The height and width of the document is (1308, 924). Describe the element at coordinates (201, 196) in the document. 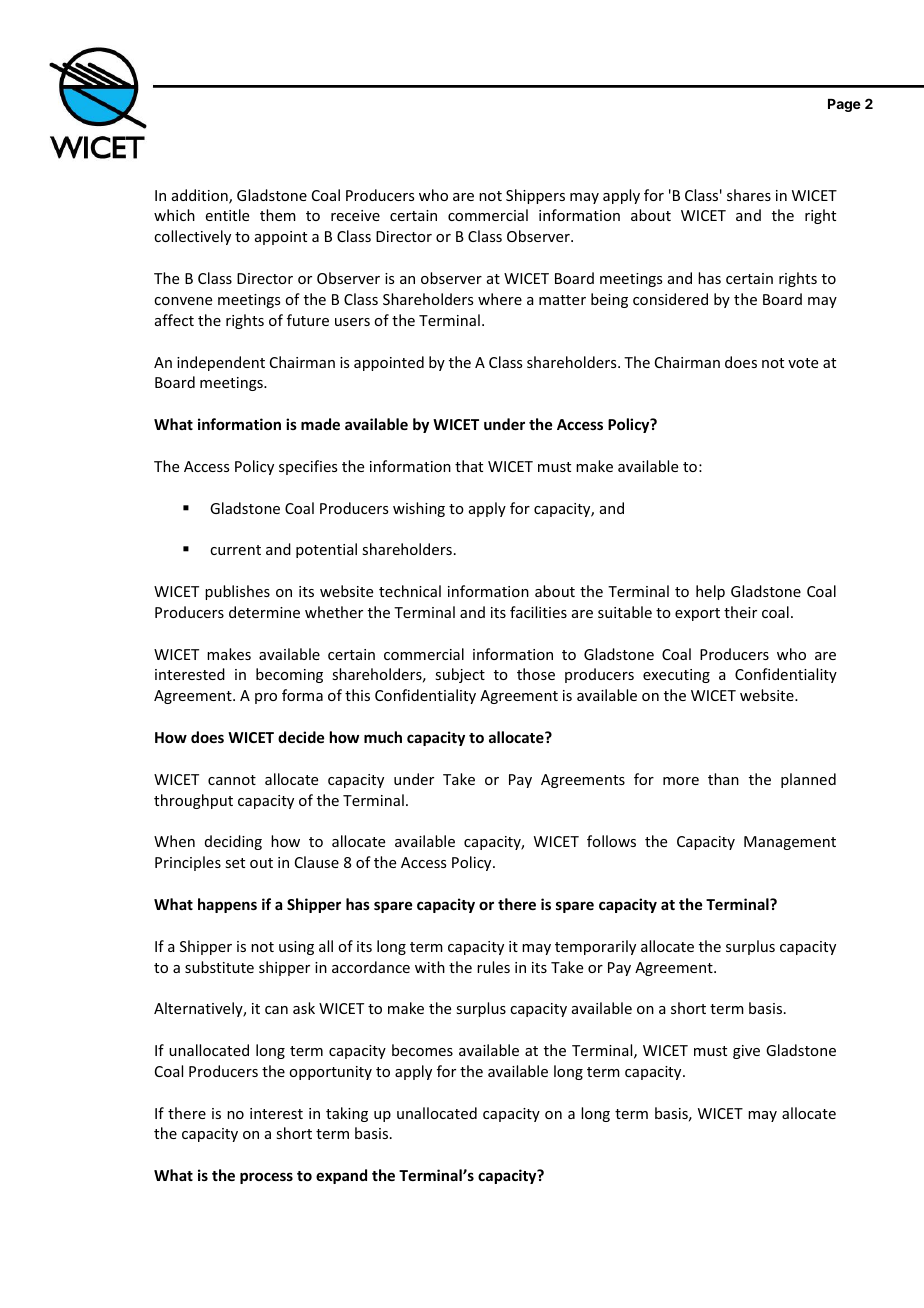

I see `addition` at that location.
